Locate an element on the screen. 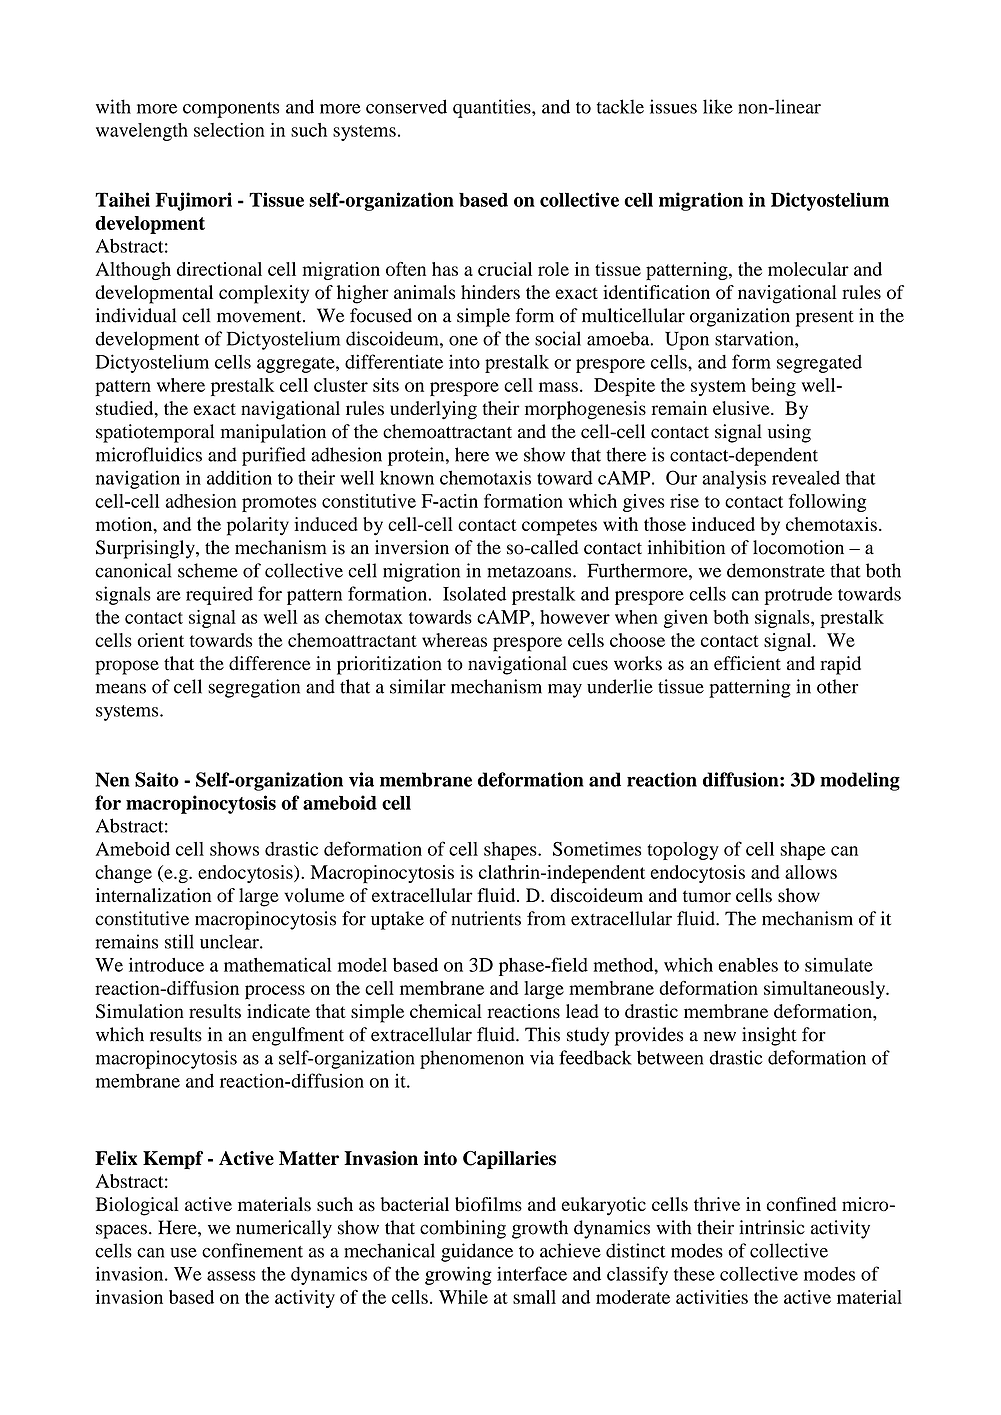  selection is located at coordinates (229, 130).
